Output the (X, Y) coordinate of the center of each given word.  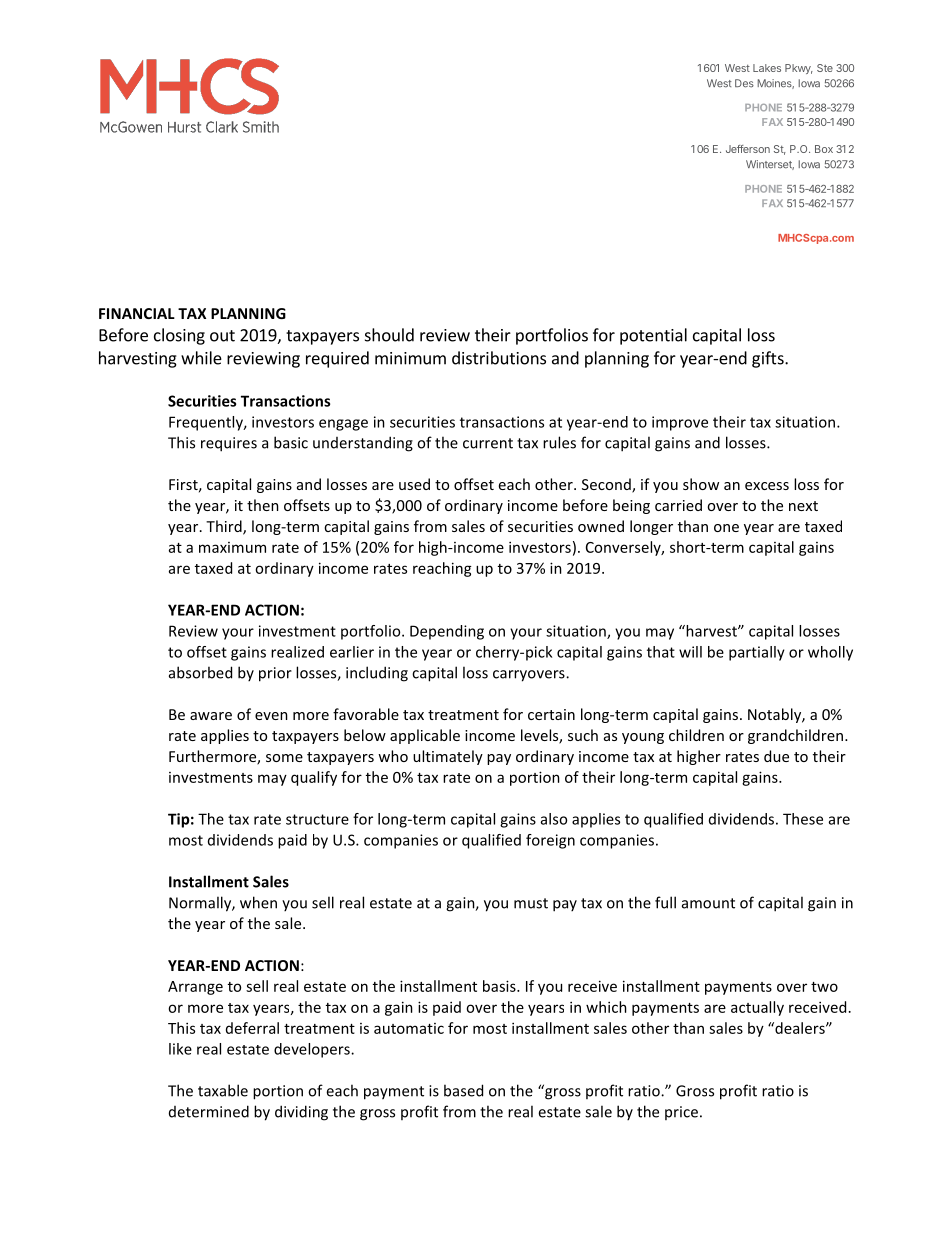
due (776, 756)
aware (211, 716)
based (463, 1090)
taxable (223, 1090)
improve (680, 423)
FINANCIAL (137, 313)
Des (744, 83)
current (488, 443)
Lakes (767, 68)
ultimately (448, 757)
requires (229, 444)
